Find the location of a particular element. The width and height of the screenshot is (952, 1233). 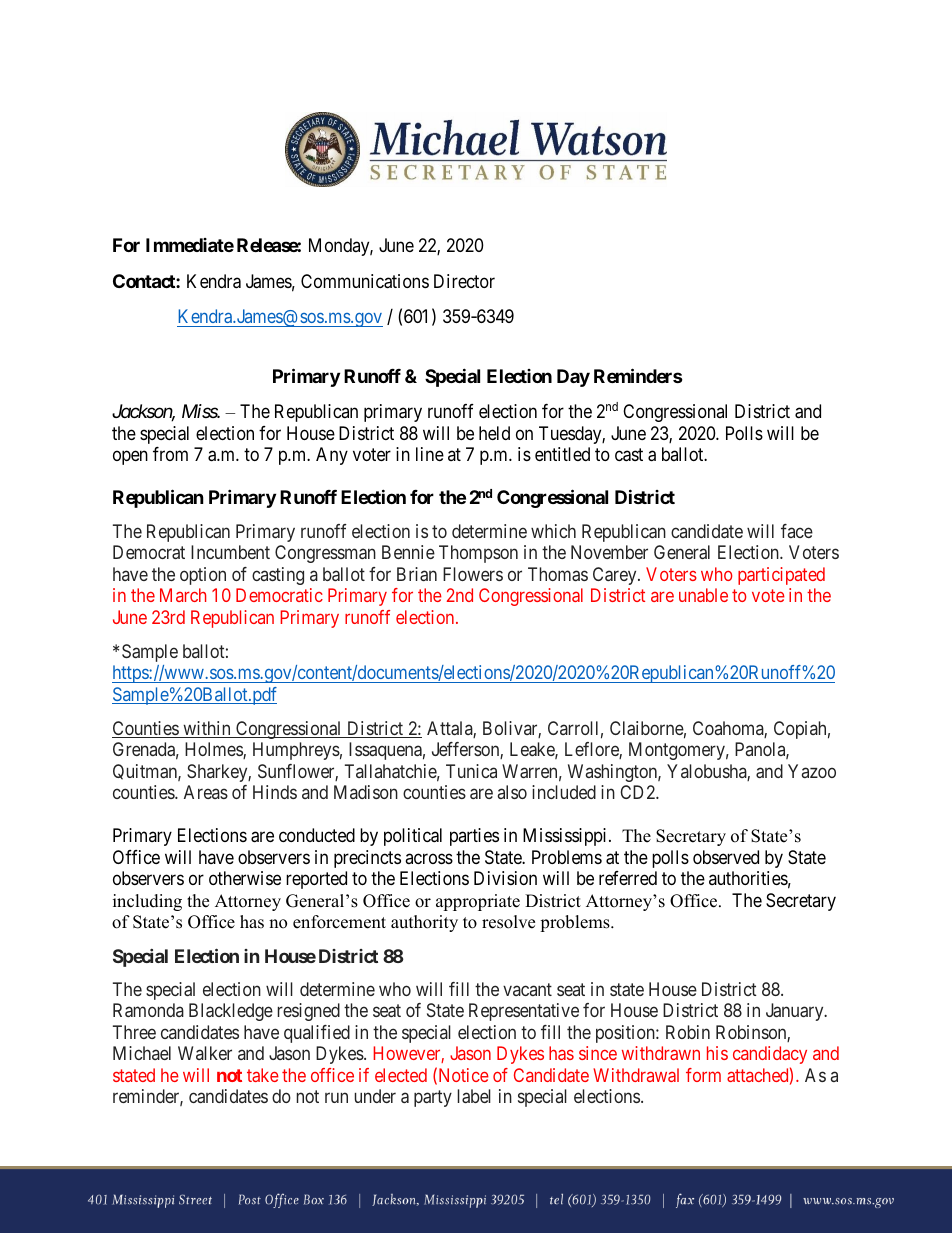

unable is located at coordinates (703, 595).
